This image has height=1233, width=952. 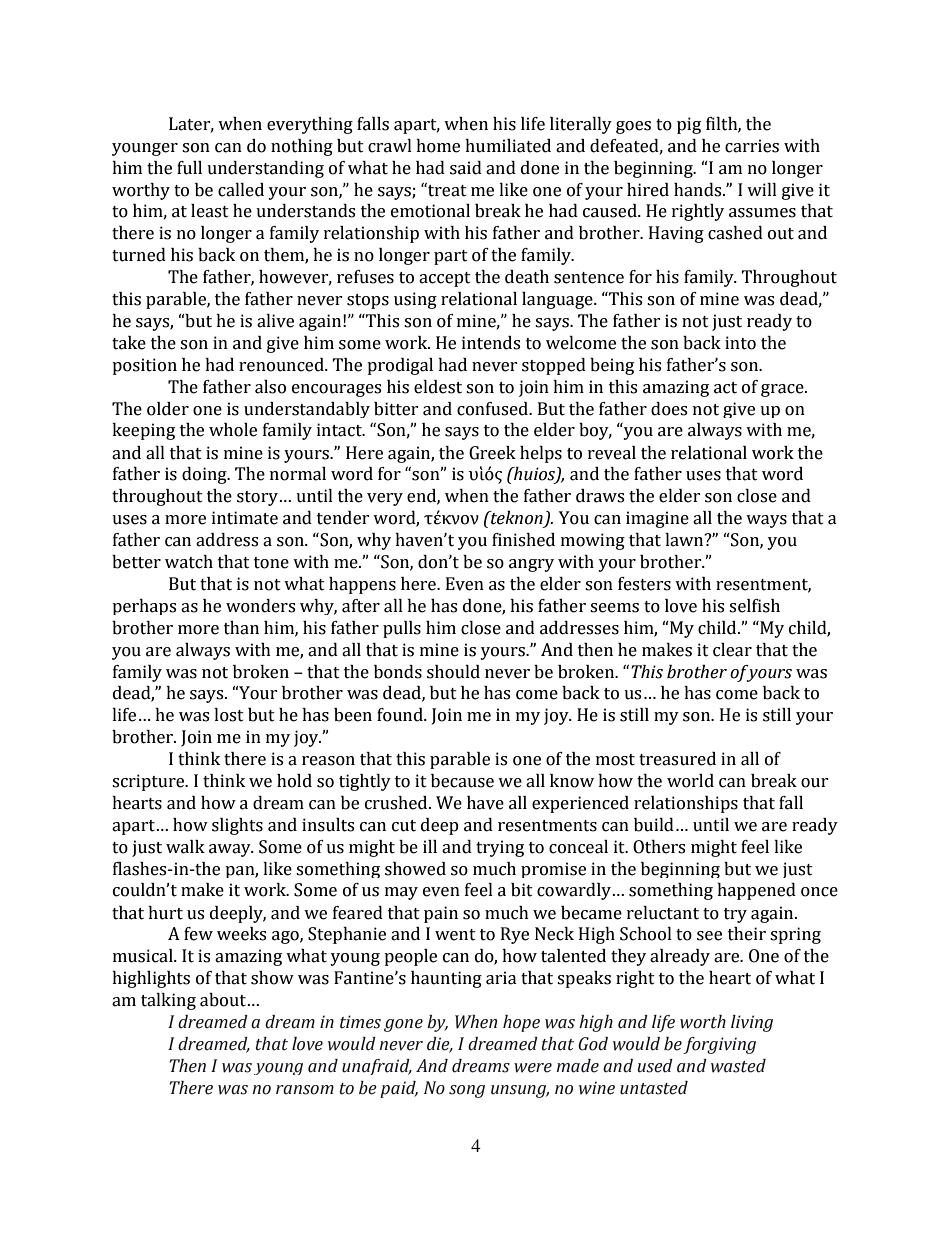 What do you see at coordinates (657, 519) in the image?
I see `imagine` at bounding box center [657, 519].
